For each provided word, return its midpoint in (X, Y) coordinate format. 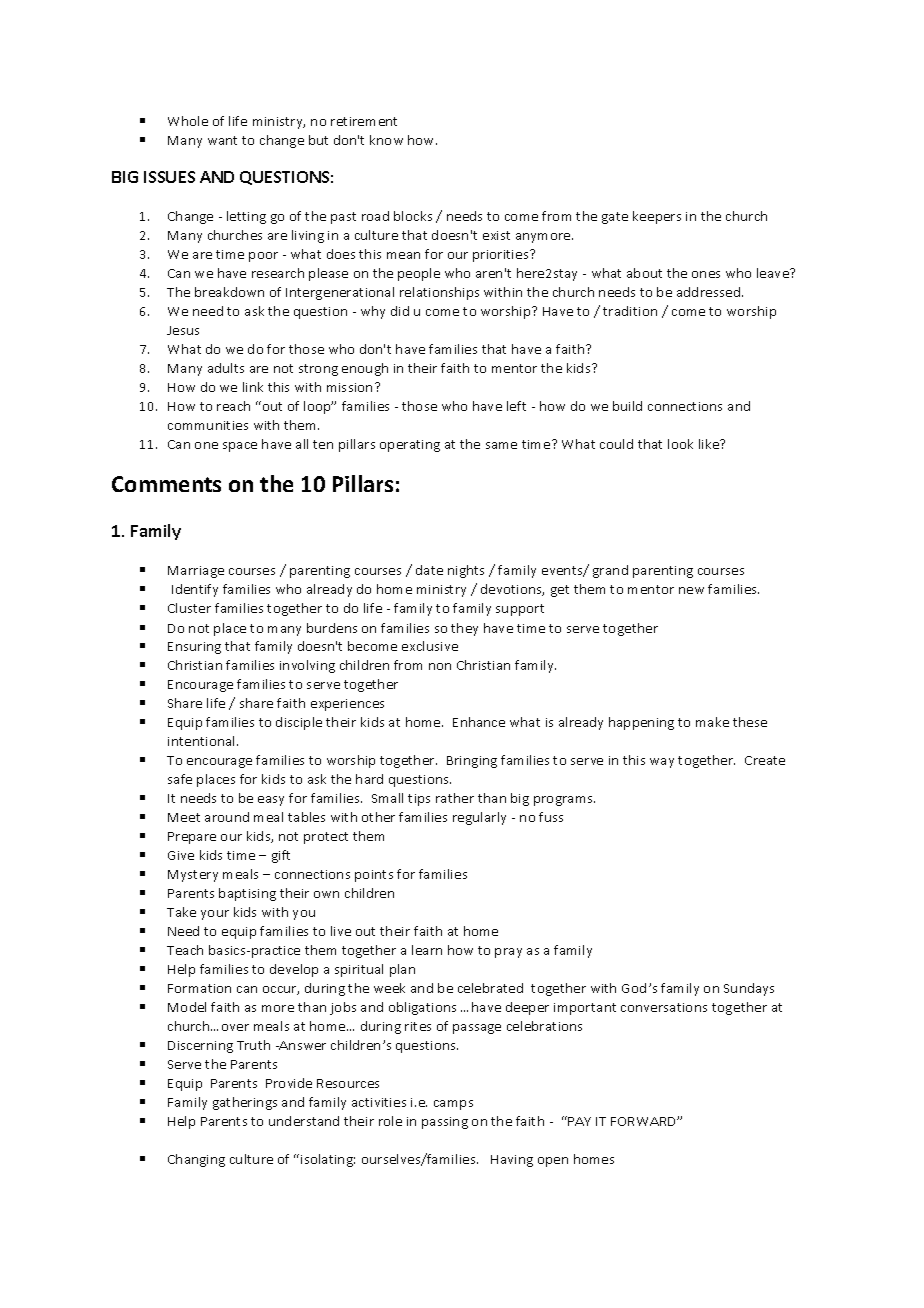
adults (226, 368)
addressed (708, 292)
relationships (439, 293)
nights (466, 571)
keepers (657, 217)
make (712, 722)
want (222, 140)
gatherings (245, 1103)
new (691, 590)
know (386, 140)
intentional (203, 741)
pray (508, 953)
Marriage (196, 572)
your (215, 915)
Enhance (479, 722)
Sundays (749, 989)
